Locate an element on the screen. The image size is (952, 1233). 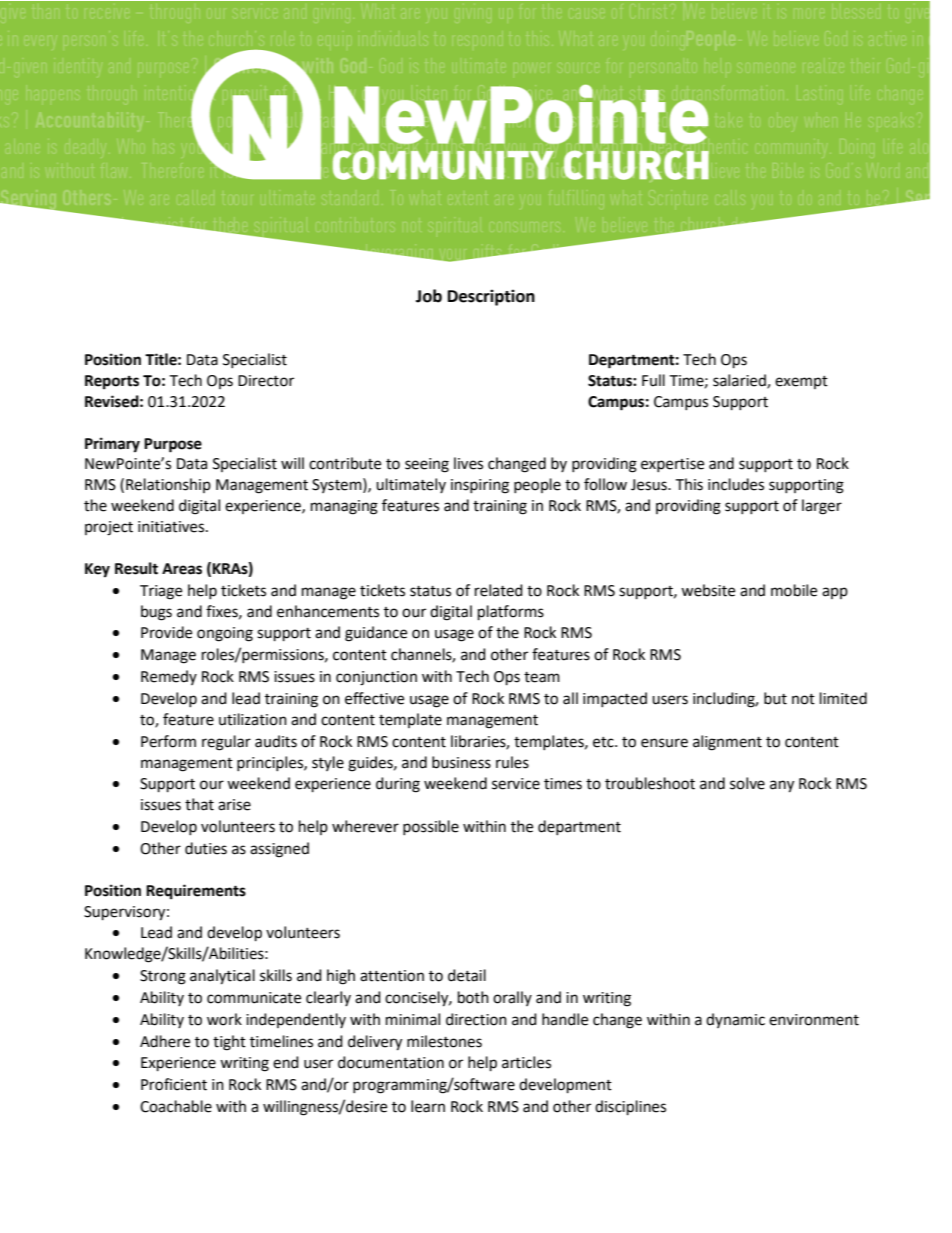
Description is located at coordinates (491, 297).
